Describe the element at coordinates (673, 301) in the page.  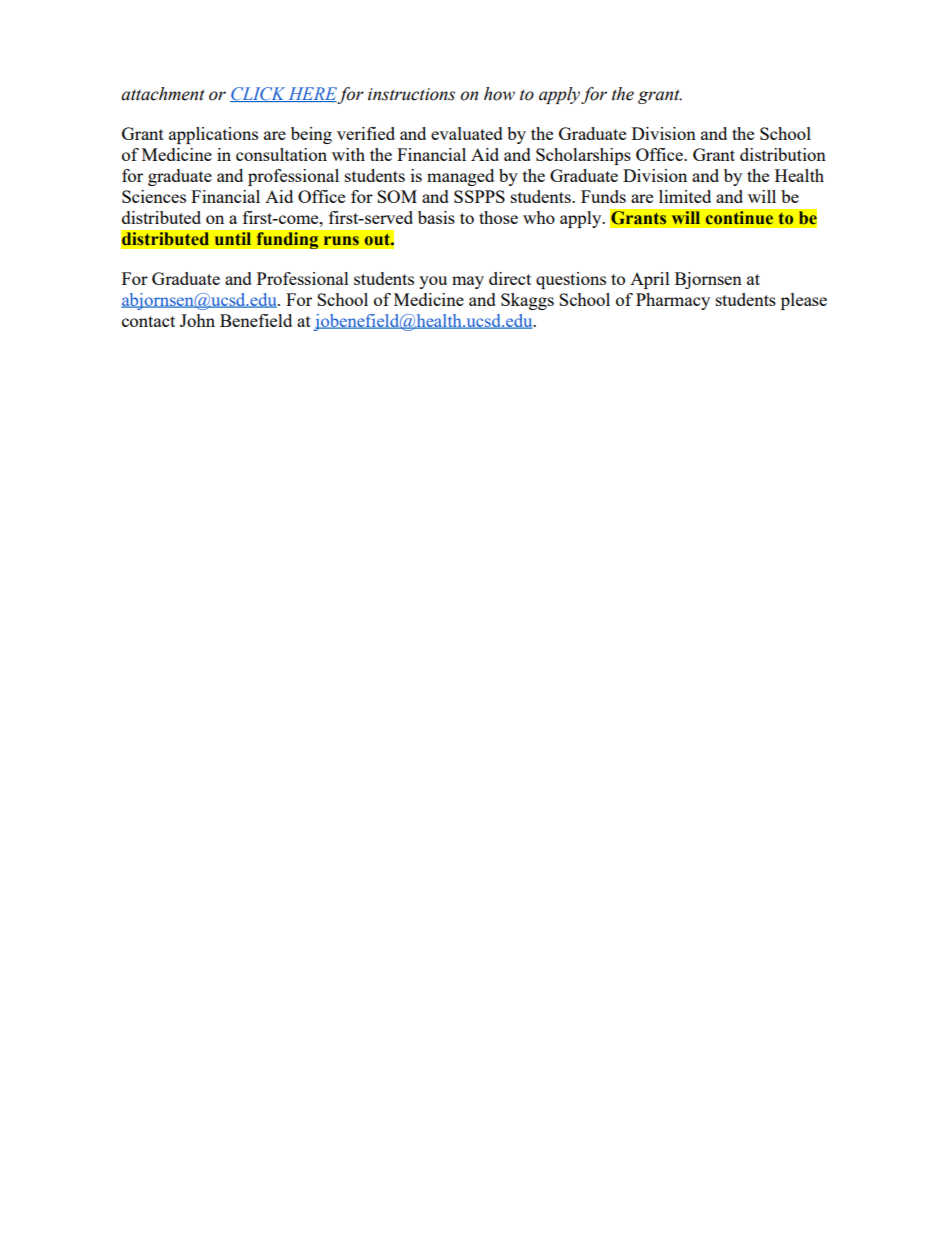
I see `Pharmacy` at that location.
